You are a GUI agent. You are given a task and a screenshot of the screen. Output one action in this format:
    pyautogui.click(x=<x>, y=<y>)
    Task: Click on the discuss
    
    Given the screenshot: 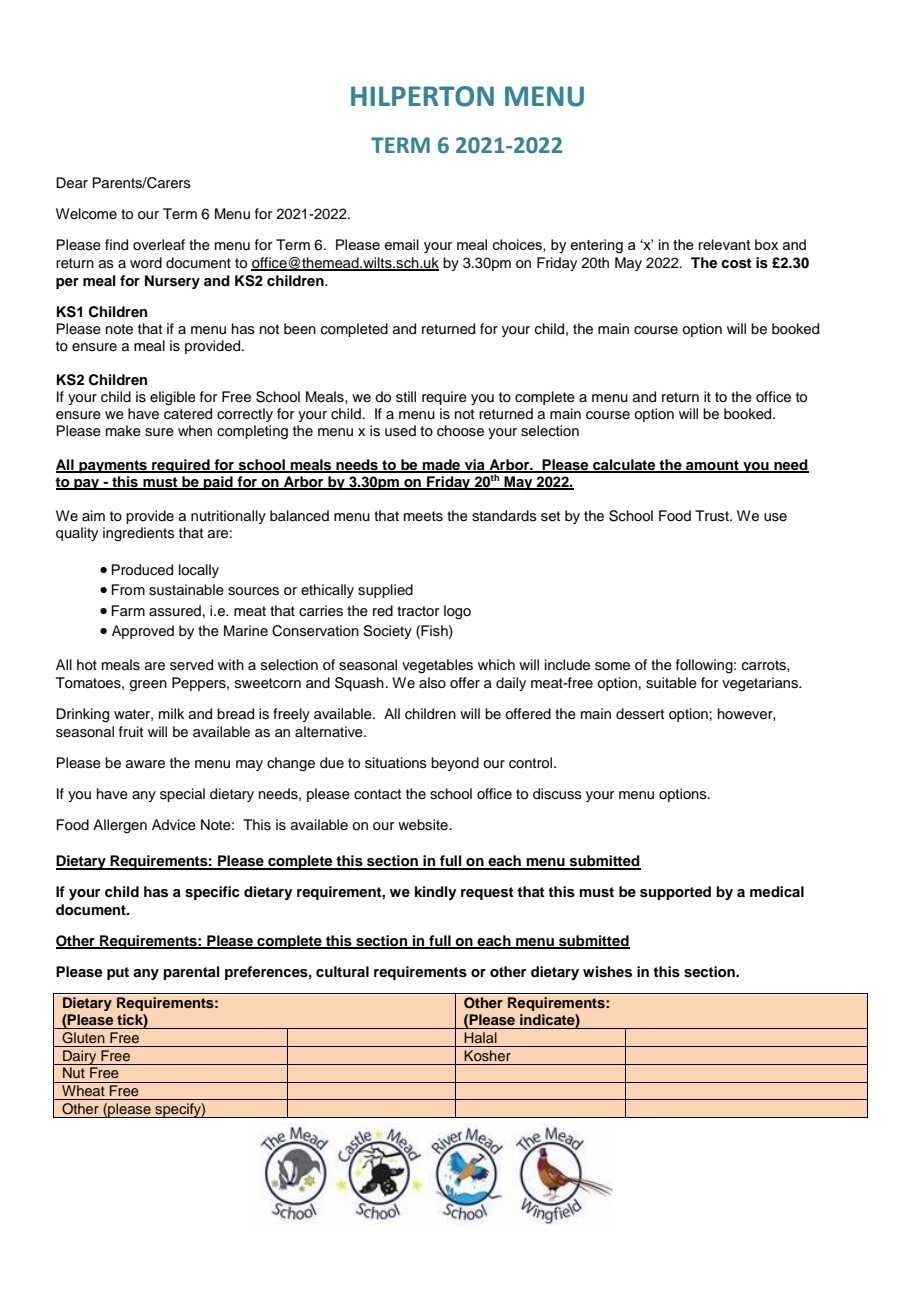 What is the action you would take?
    pyautogui.click(x=557, y=794)
